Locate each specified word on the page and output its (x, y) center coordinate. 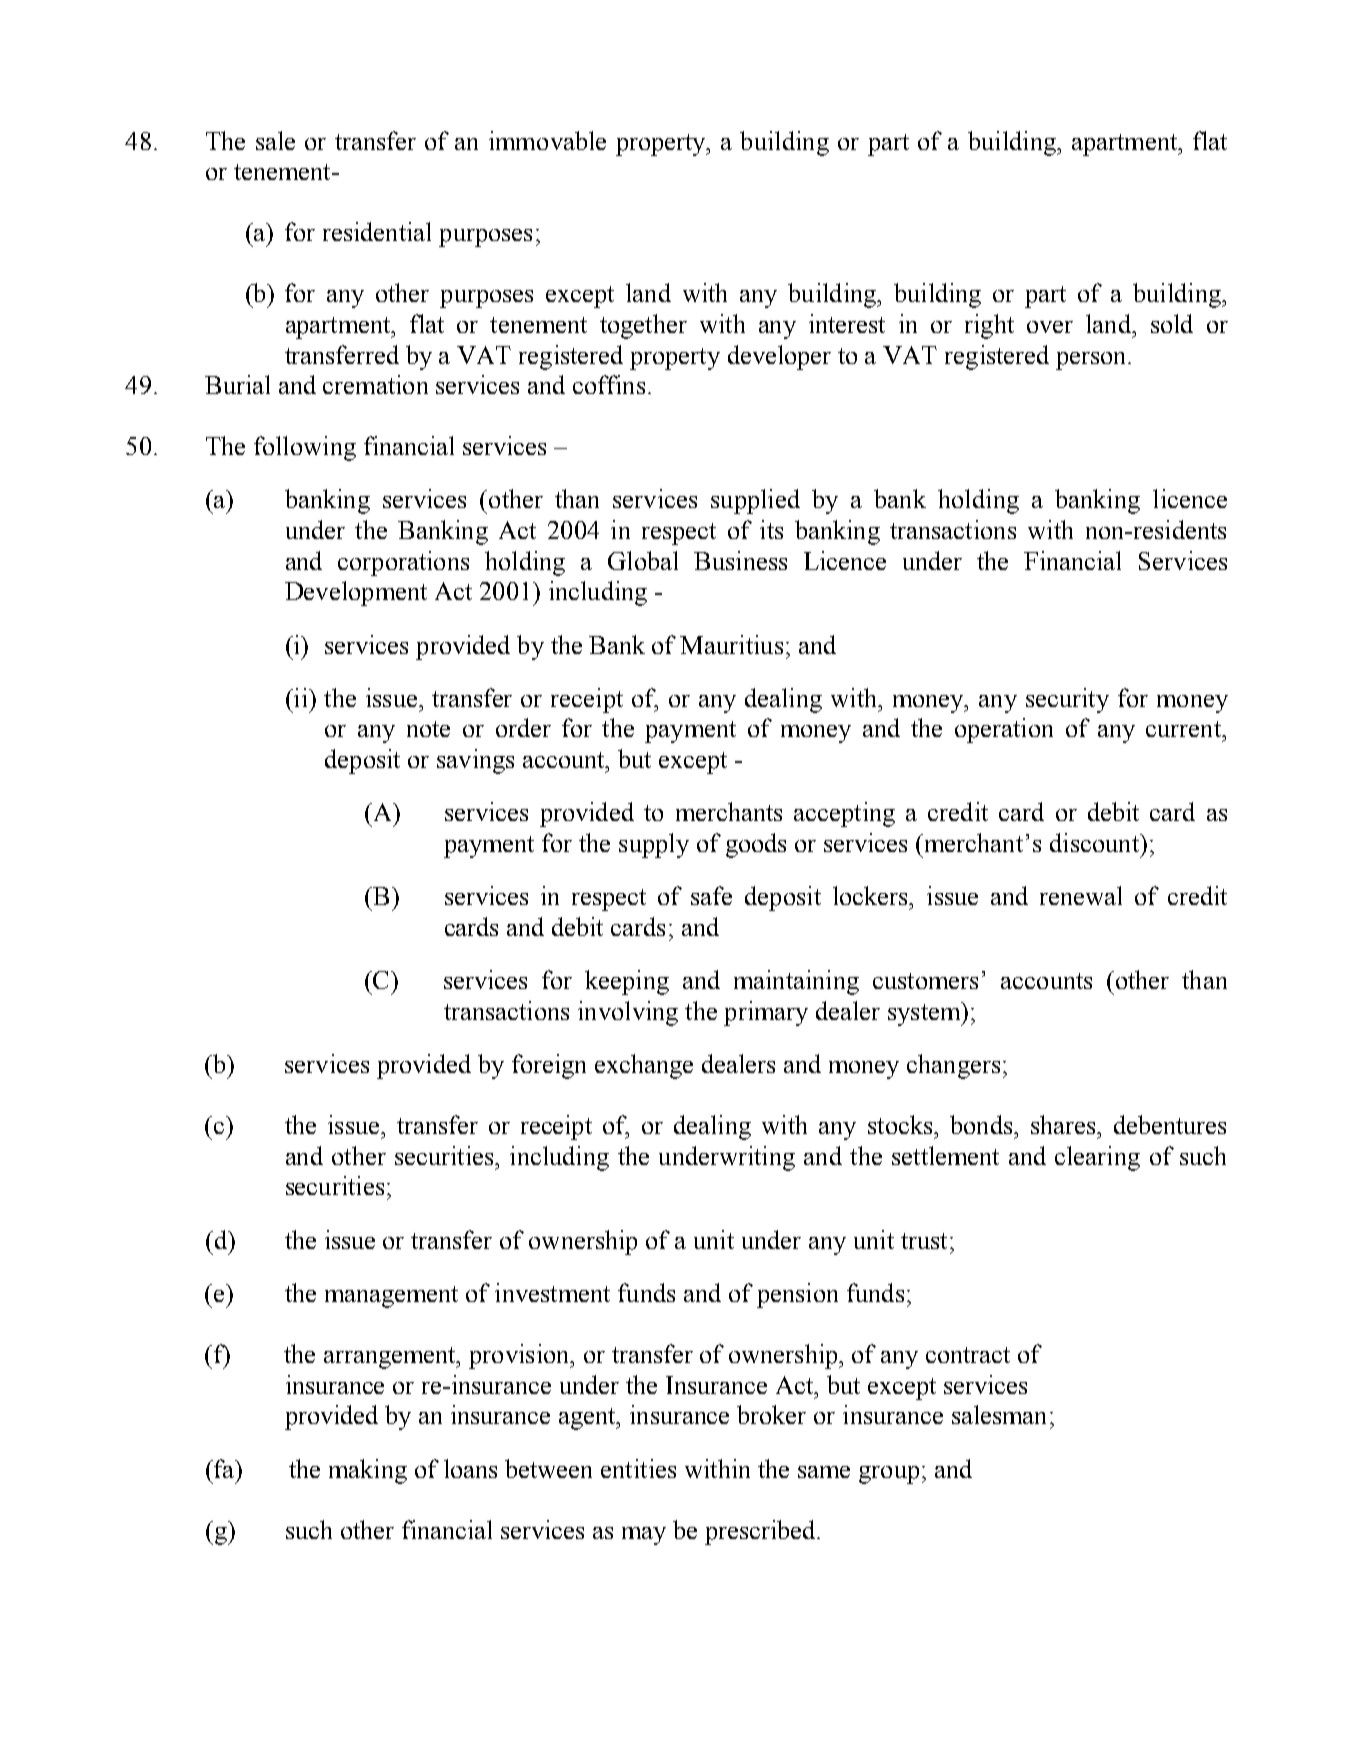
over (1050, 327)
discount (1095, 842)
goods (756, 845)
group (889, 1475)
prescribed (761, 1532)
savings (475, 761)
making (368, 1471)
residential (377, 231)
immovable (547, 140)
